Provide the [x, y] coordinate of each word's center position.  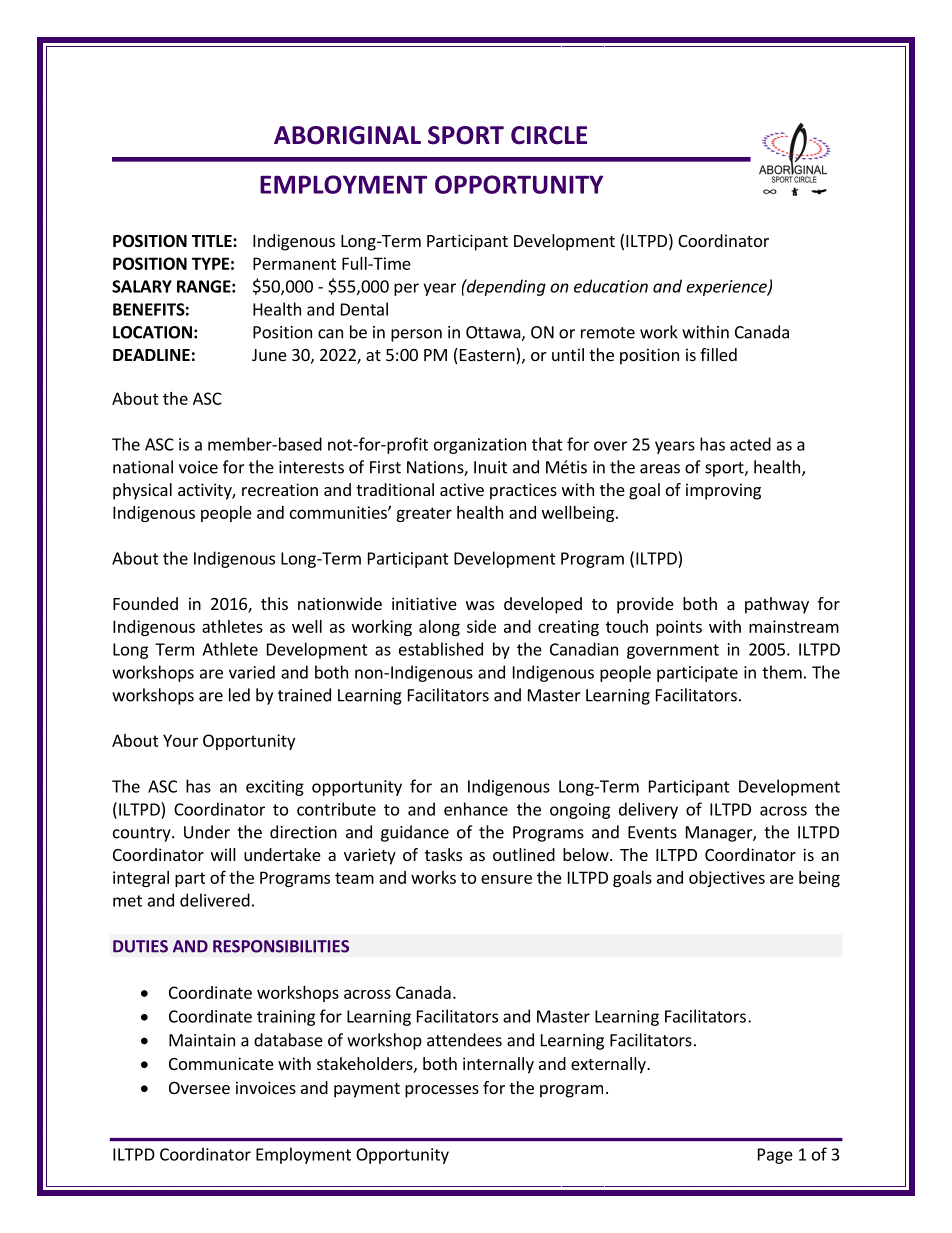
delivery [648, 810]
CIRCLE [549, 135]
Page [775, 1156]
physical [142, 491]
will [223, 854]
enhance [476, 809]
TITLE [213, 241]
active [462, 489]
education [611, 286]
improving [723, 491]
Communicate [221, 1063]
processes [442, 1091]
